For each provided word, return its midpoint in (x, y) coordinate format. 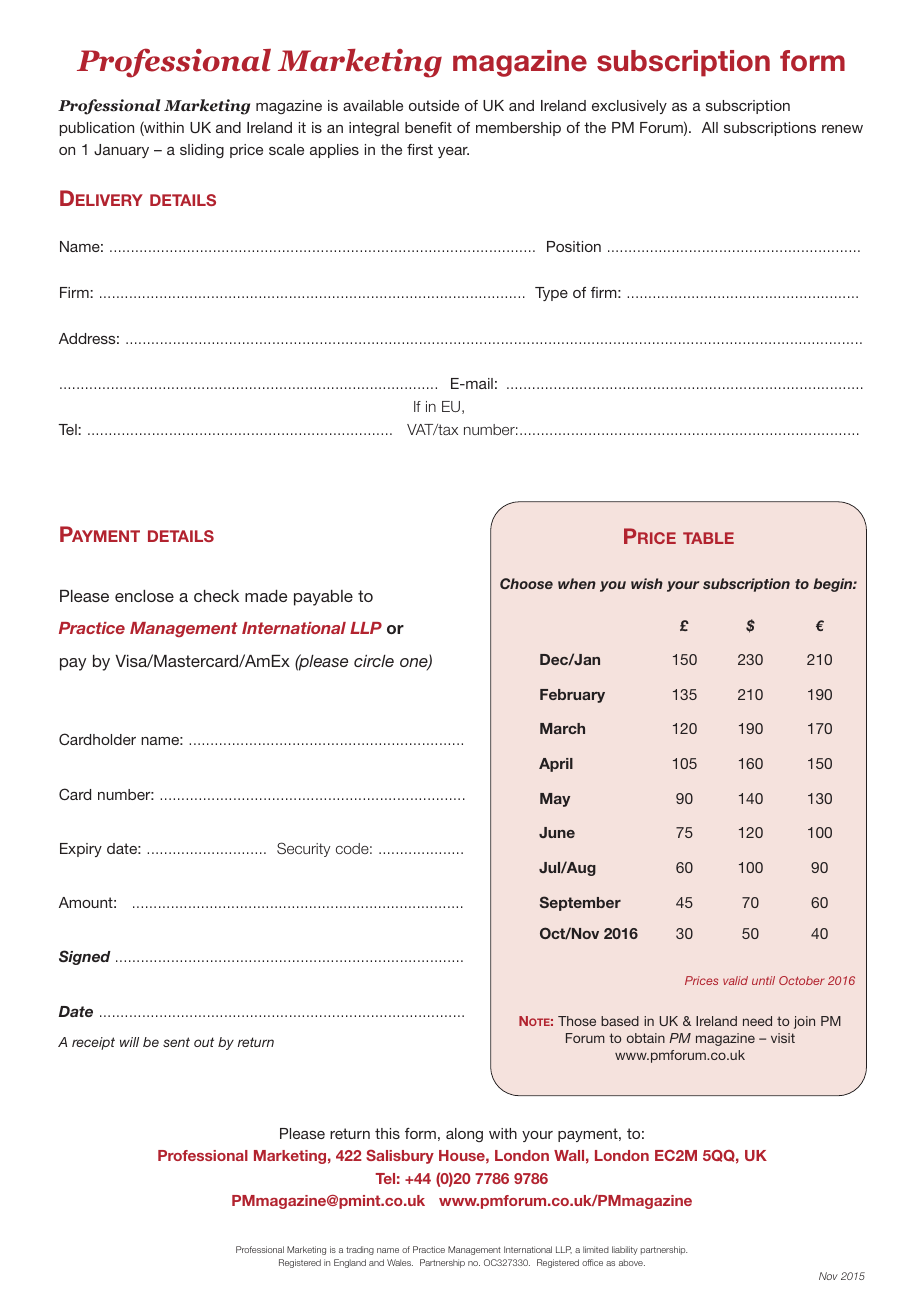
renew (842, 129)
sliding (202, 151)
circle (374, 661)
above (632, 1262)
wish (647, 583)
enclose (144, 596)
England (350, 1263)
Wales (400, 1262)
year (453, 152)
